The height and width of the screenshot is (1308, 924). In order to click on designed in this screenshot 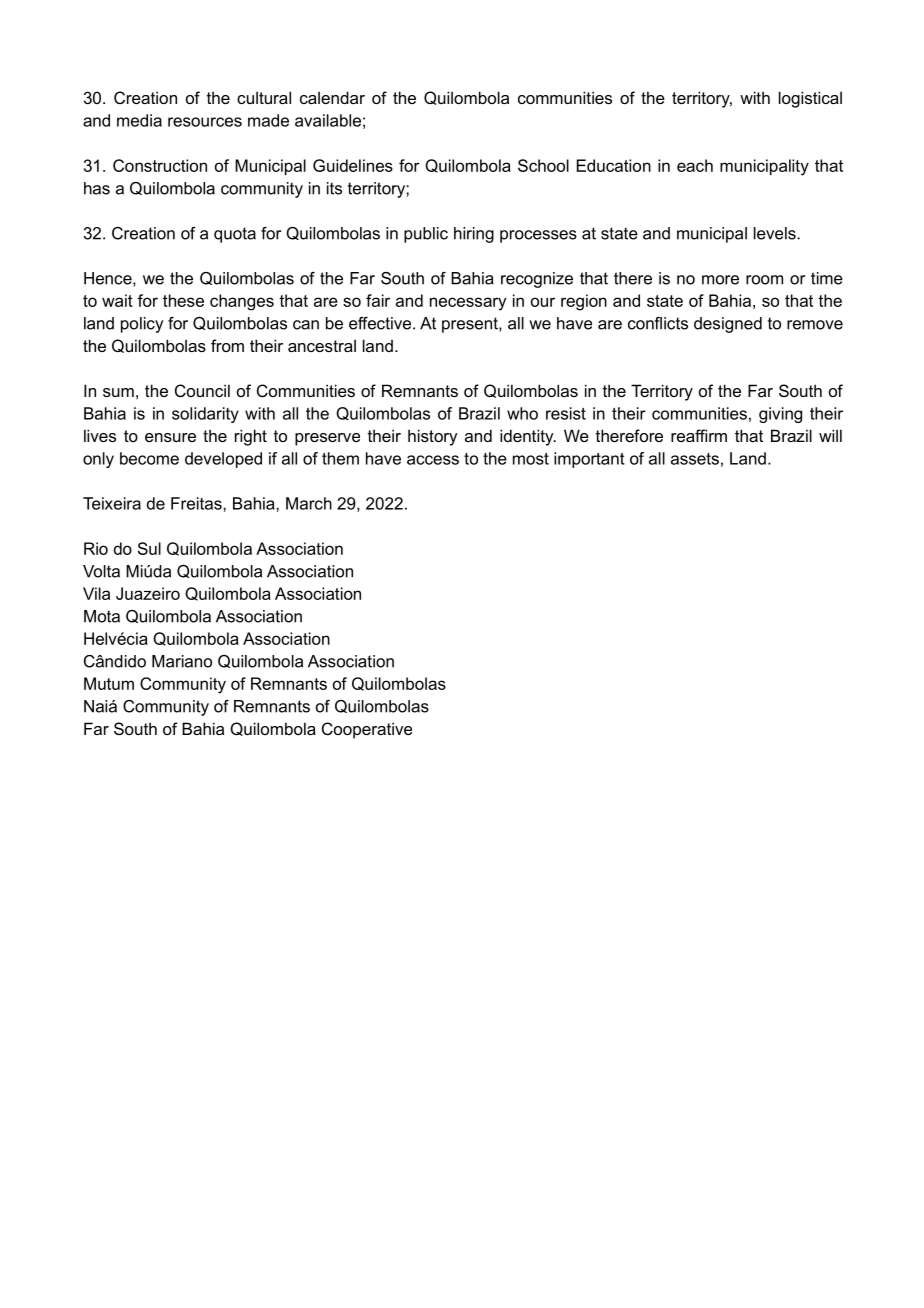, I will do `click(728, 325)`.
